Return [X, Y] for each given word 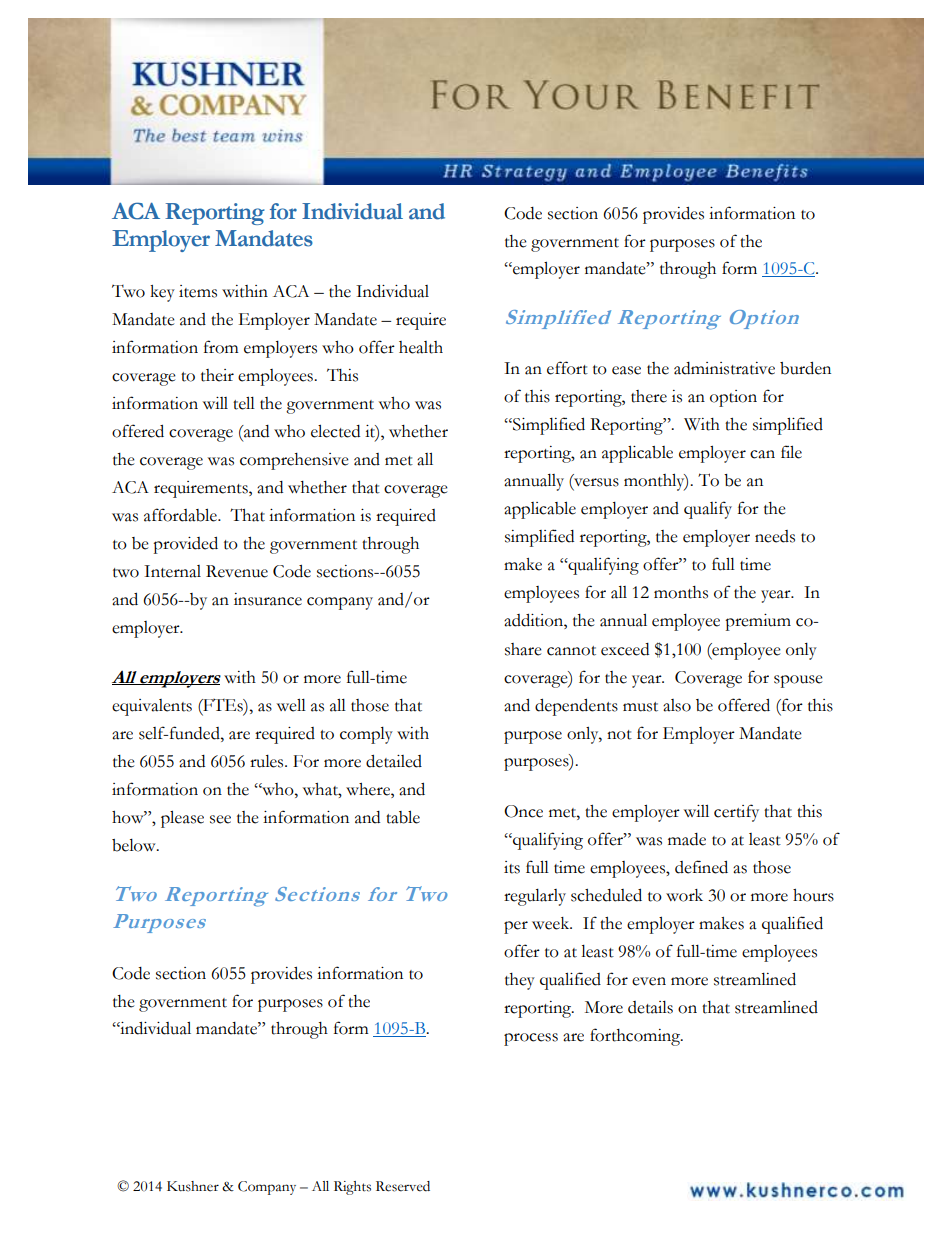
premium [758, 622]
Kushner [193, 1186]
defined [701, 867]
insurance [268, 599]
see [220, 819]
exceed [625, 649]
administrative [724, 368]
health [421, 347]
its [512, 867]
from [221, 347]
